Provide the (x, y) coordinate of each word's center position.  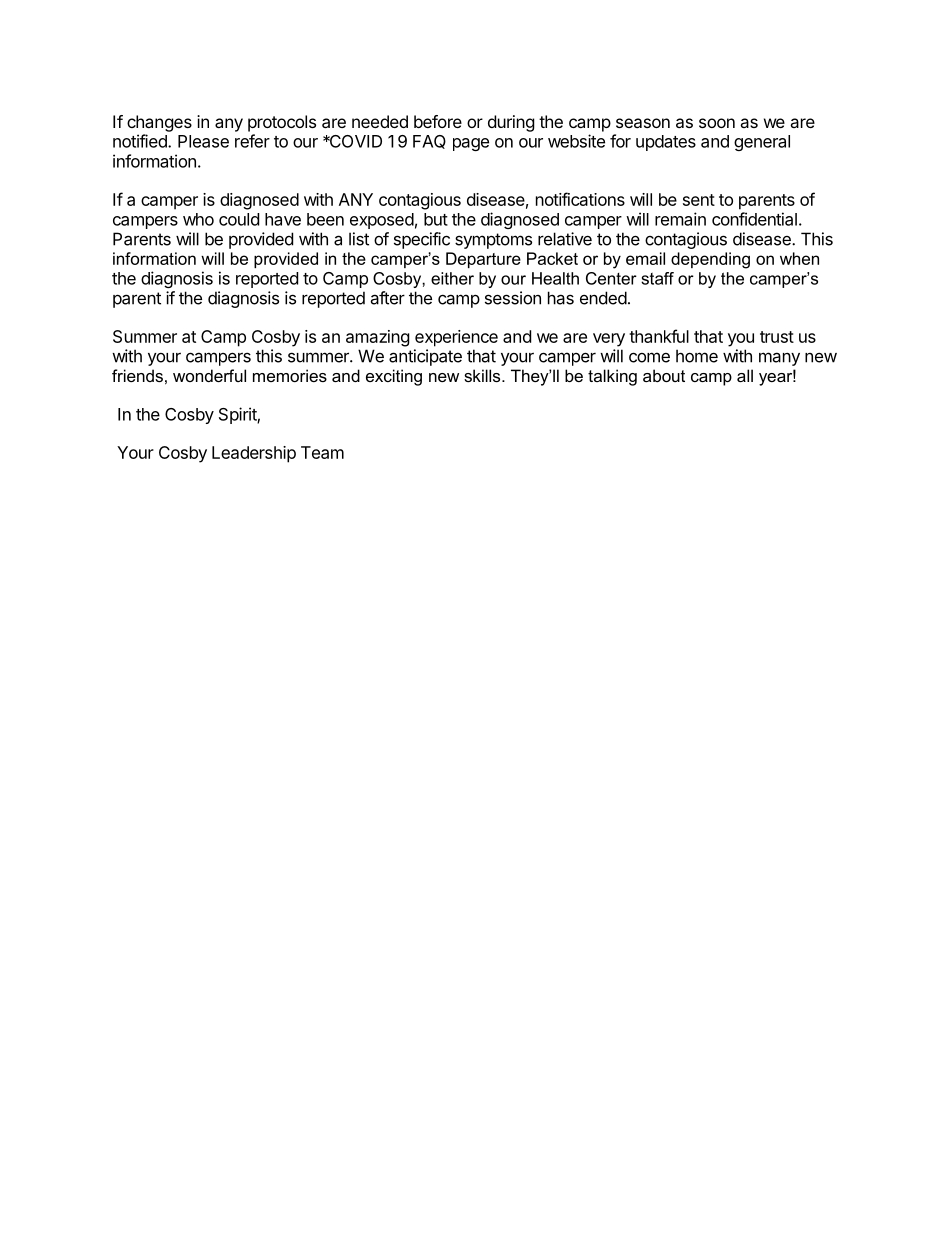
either (452, 278)
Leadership (254, 454)
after (387, 298)
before (438, 121)
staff (657, 278)
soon (717, 123)
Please (203, 141)
